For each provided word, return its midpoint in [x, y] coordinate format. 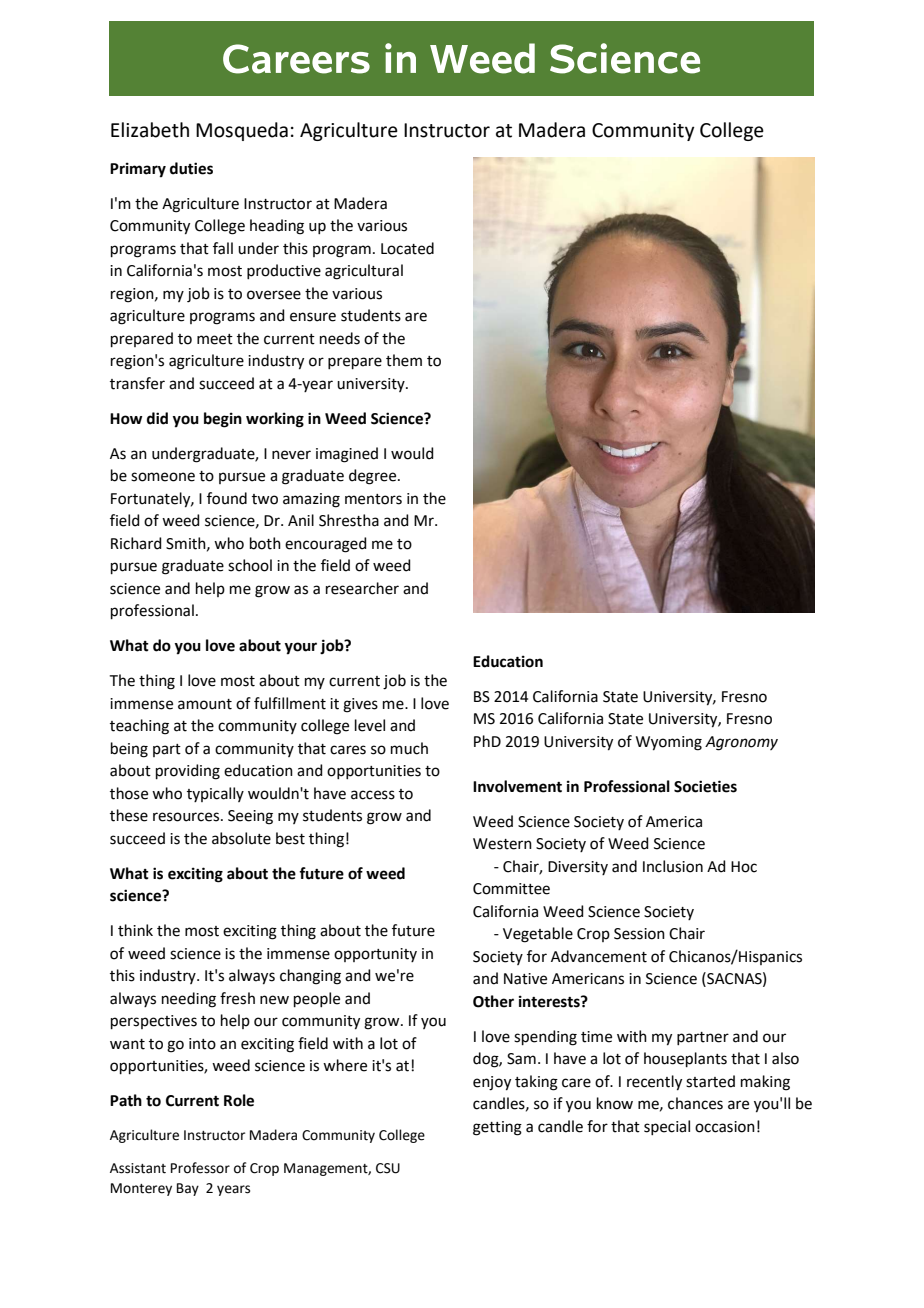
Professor [200, 1168]
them [404, 360]
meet [215, 339]
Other [493, 1001]
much [409, 748]
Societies [705, 786]
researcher [362, 588]
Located [407, 248]
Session [639, 934]
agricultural [364, 272]
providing [188, 772]
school [250, 565]
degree [374, 477]
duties [191, 168]
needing [189, 1000]
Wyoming [669, 743]
